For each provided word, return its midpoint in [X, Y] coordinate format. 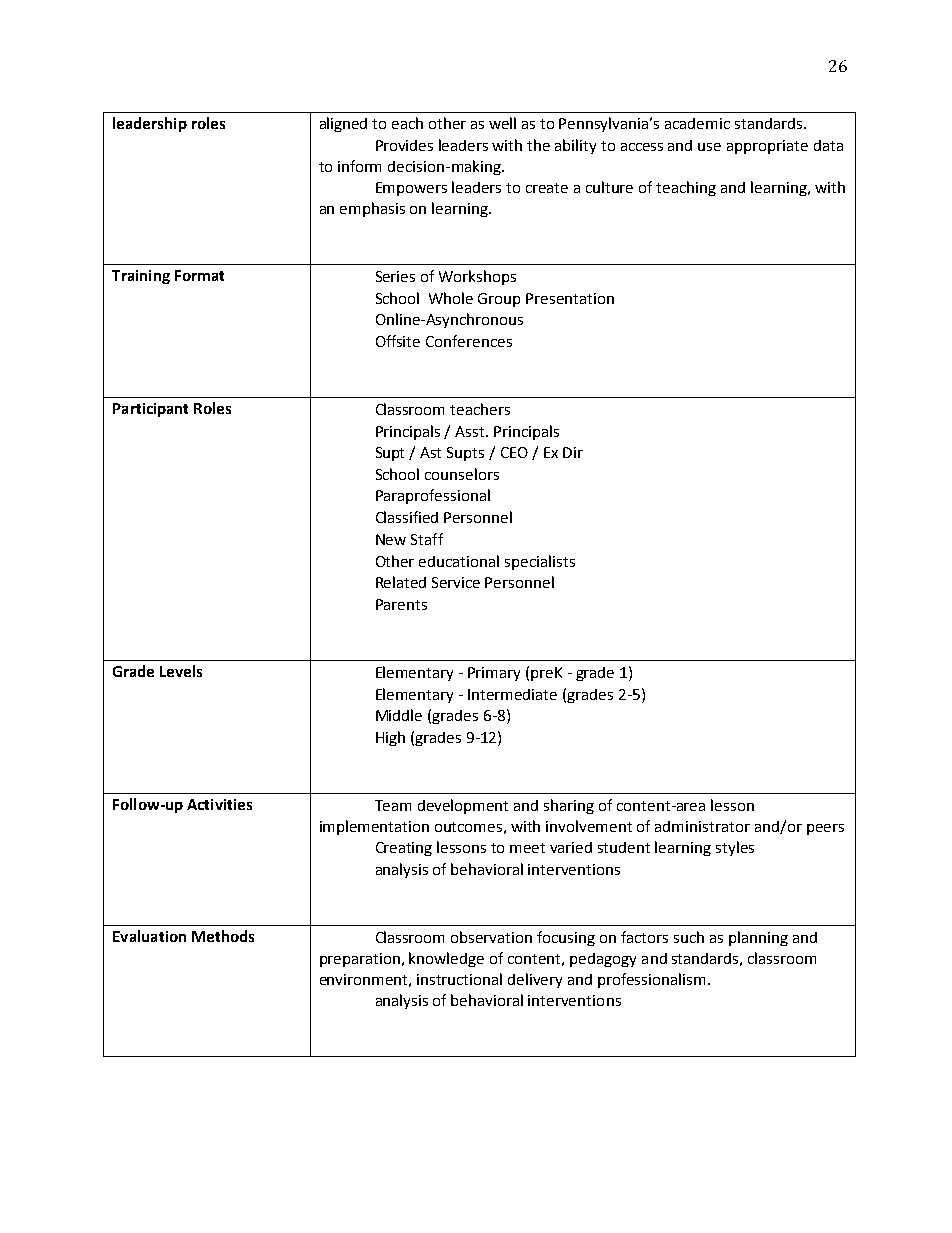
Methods [223, 936]
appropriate [767, 147]
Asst [471, 431]
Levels [181, 671]
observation [491, 937]
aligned [343, 124]
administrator [702, 826]
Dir [573, 452]
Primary [494, 674]
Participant [150, 410]
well [502, 123]
